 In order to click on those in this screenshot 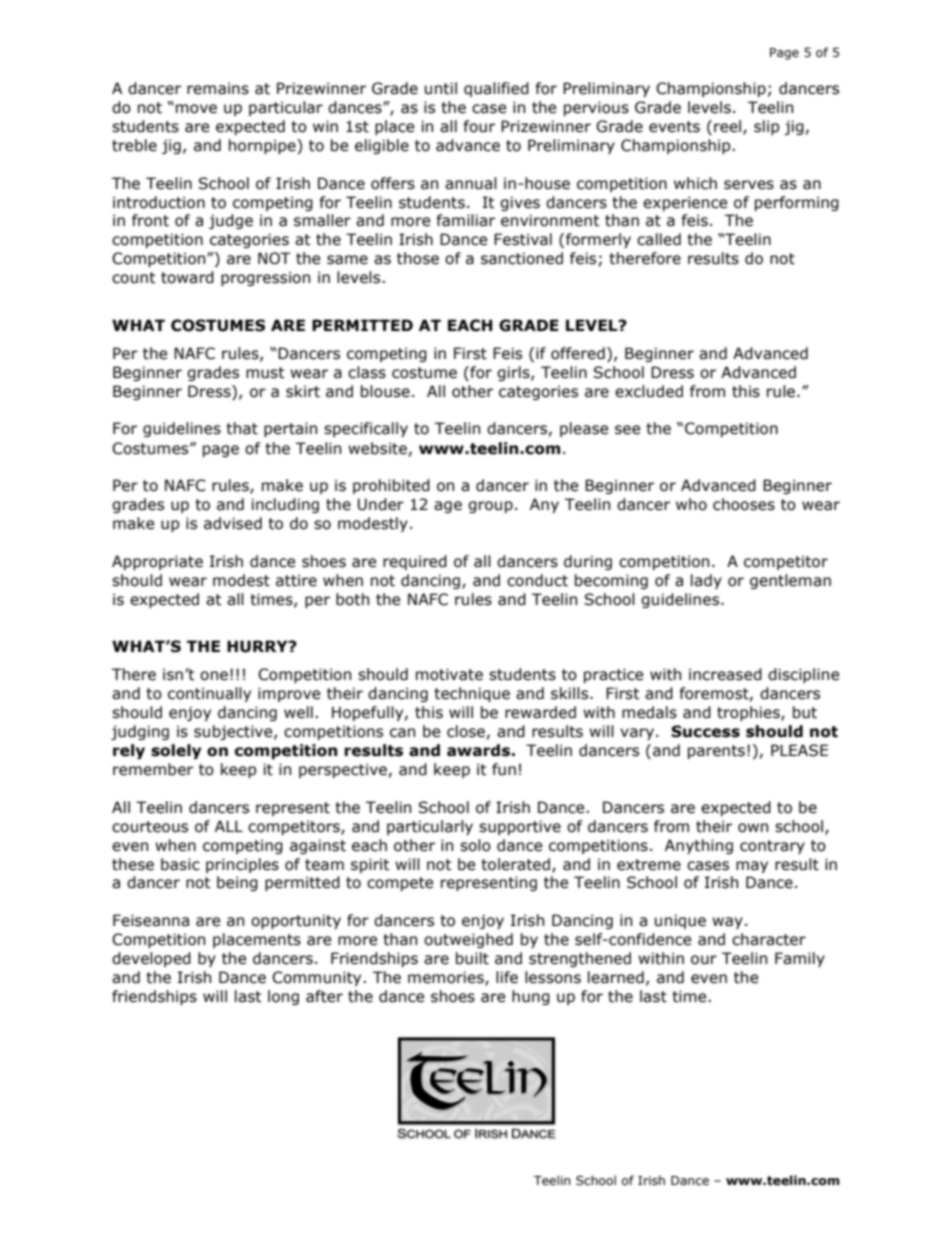, I will do `click(418, 258)`.
